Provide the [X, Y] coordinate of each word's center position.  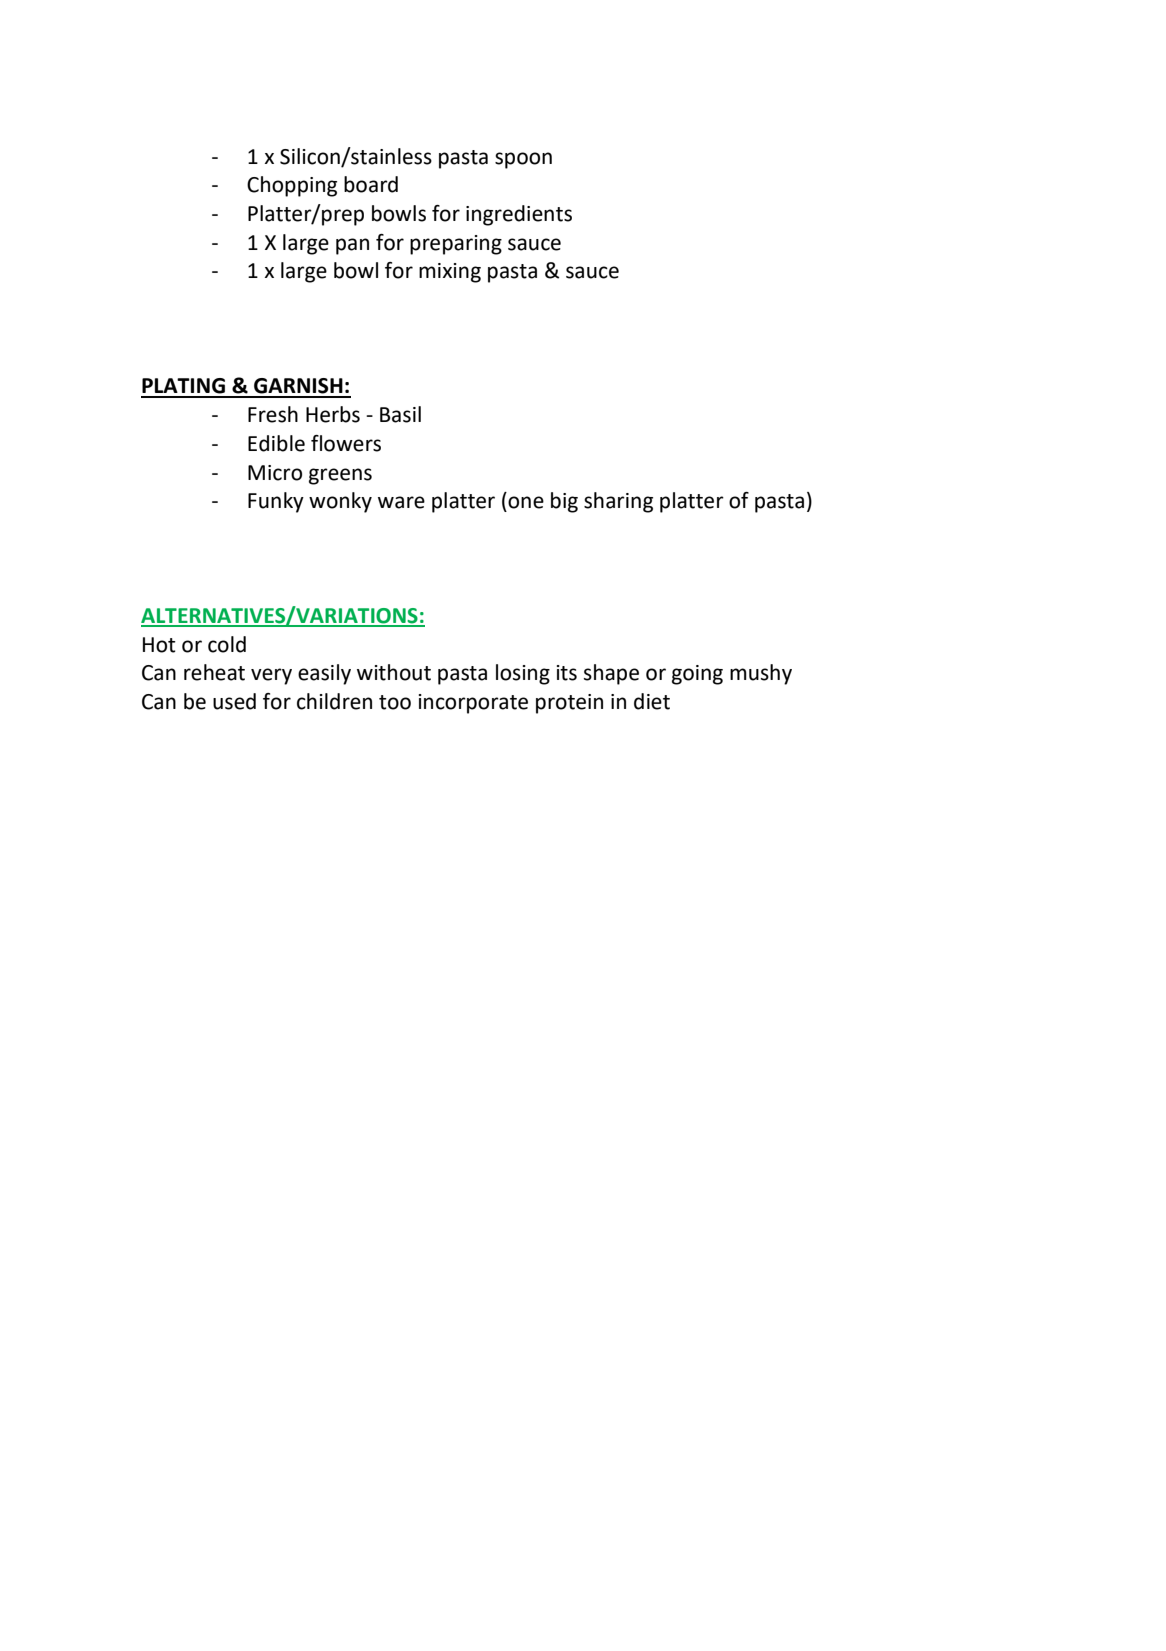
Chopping [292, 186]
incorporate [473, 704]
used [234, 701]
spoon [523, 160]
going [697, 675]
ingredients [519, 215]
